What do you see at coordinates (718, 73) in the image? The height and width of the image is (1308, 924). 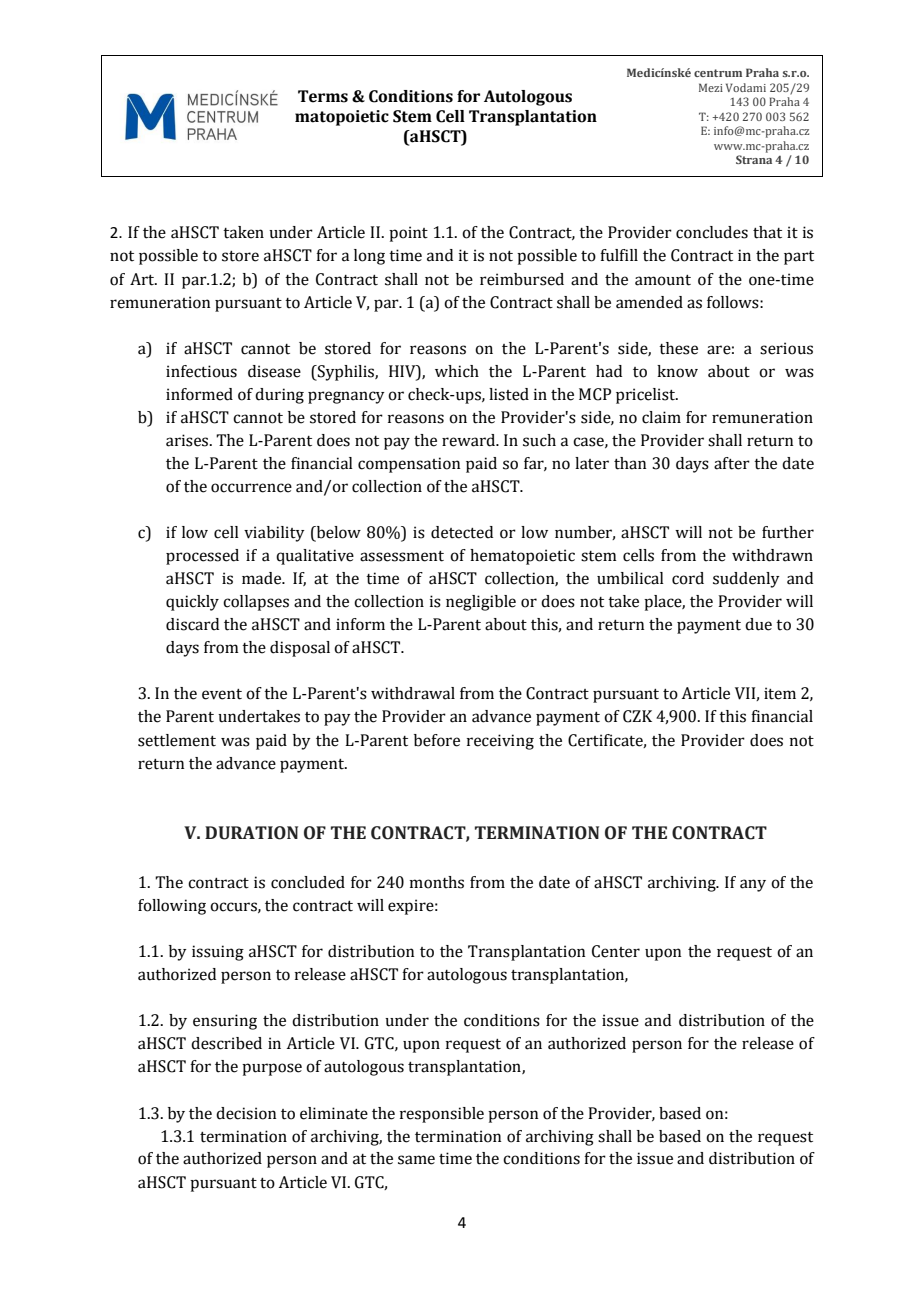 I see `centrum` at bounding box center [718, 73].
